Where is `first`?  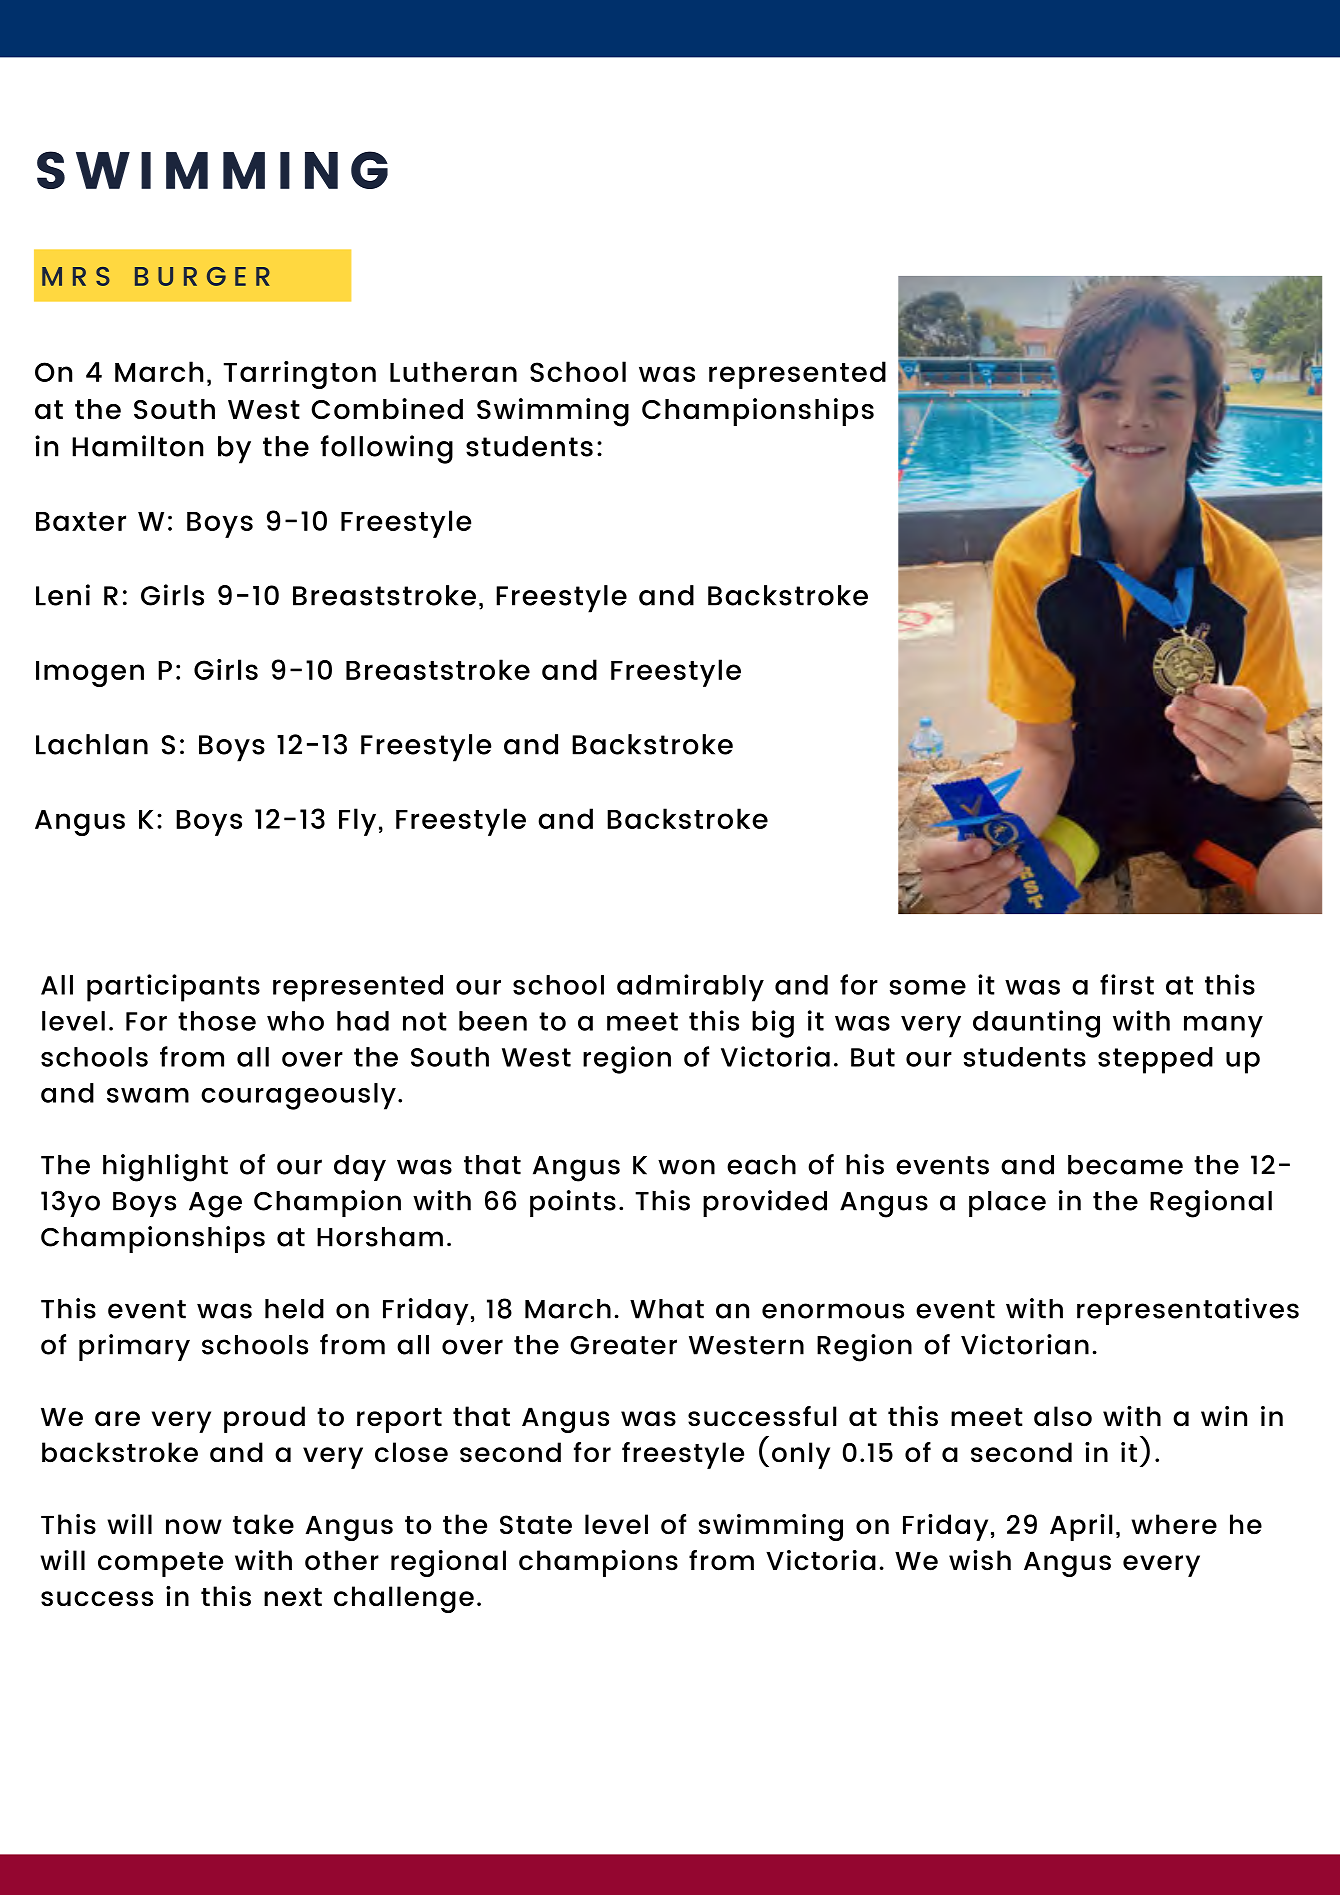
first is located at coordinates (1127, 984).
